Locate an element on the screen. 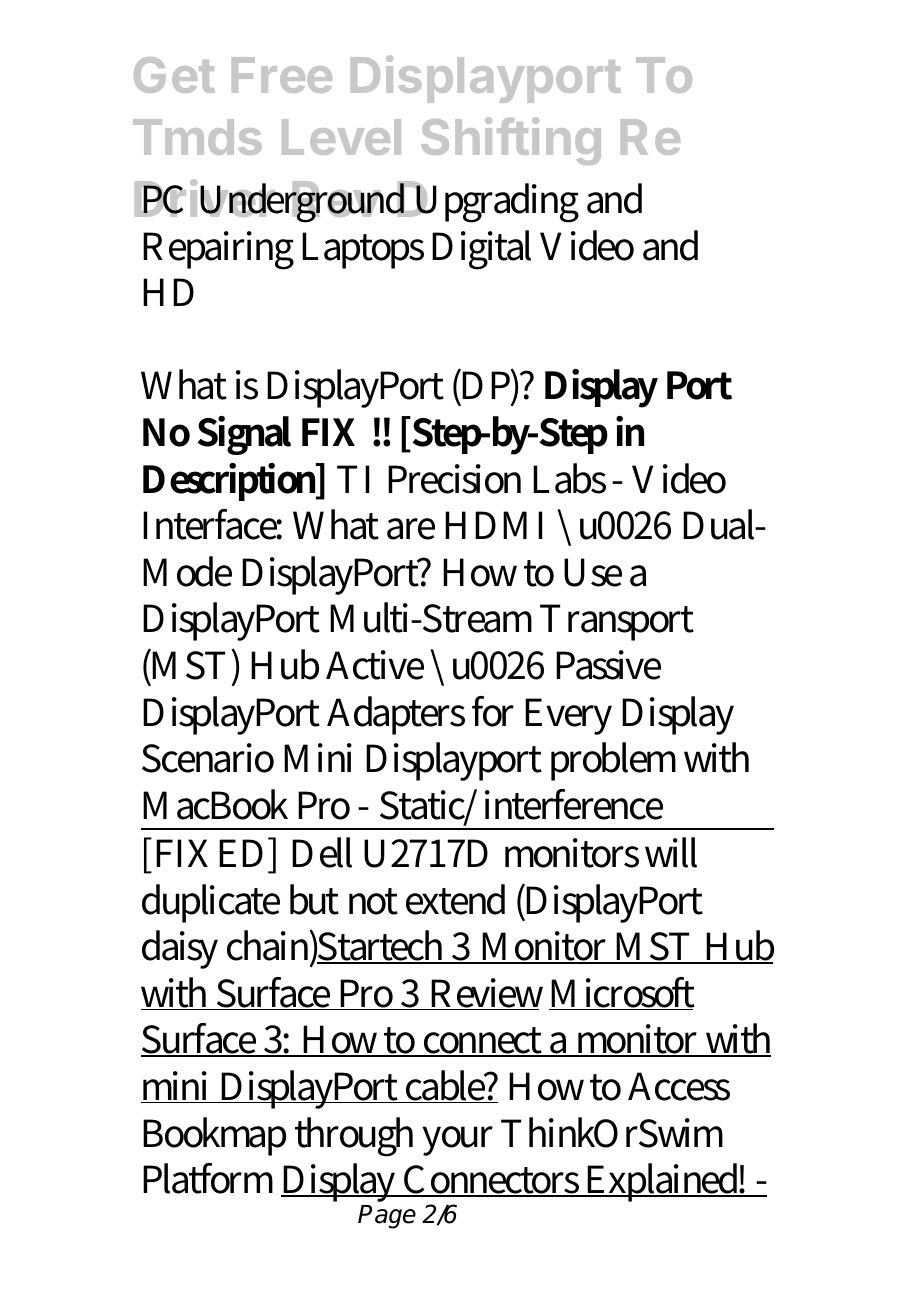 Image resolution: width=924 pixels, height=1303 pixels. Platform is located at coordinates (208, 1178).
